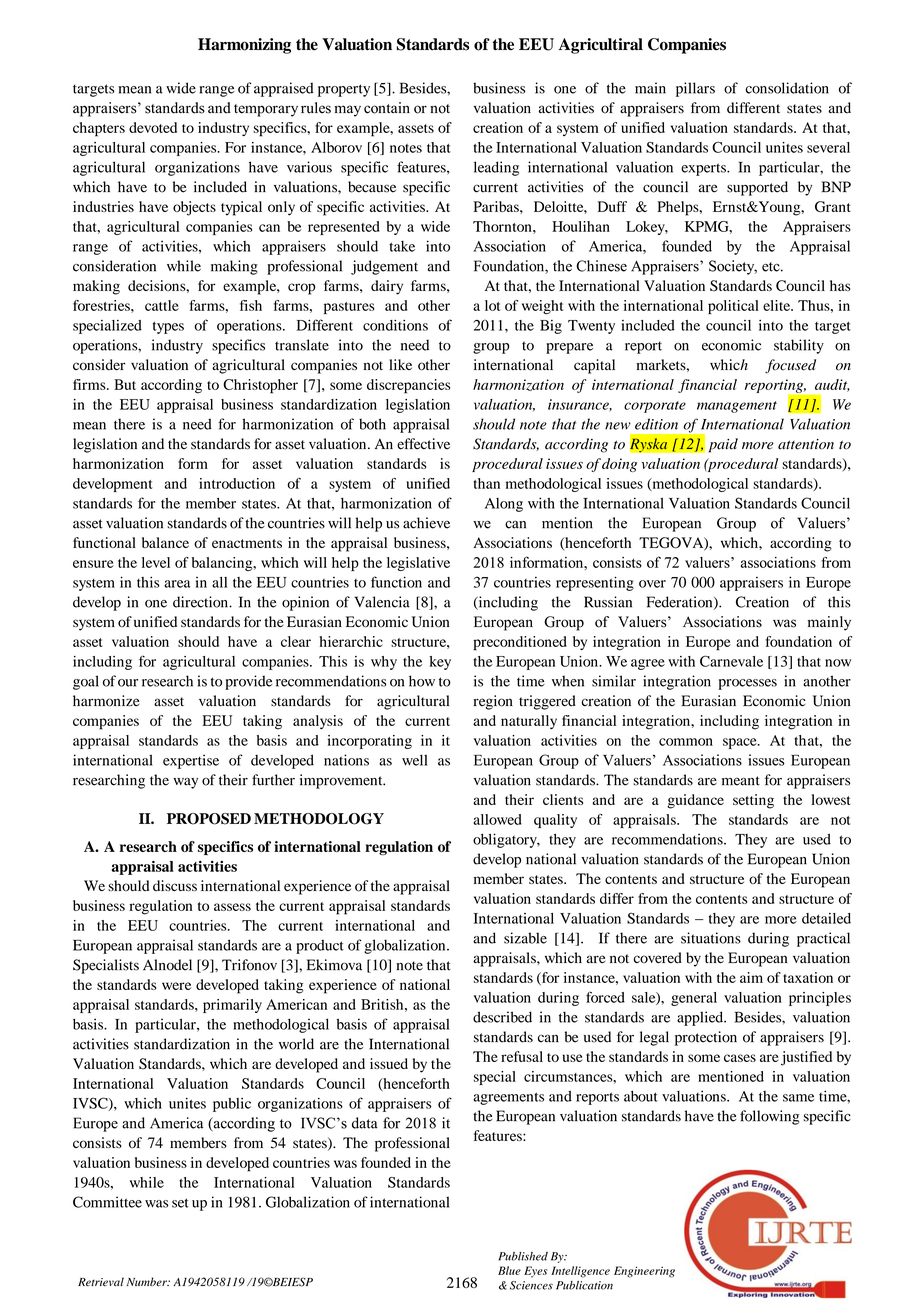 Image resolution: width=924 pixels, height=1308 pixels. What do you see at coordinates (422, 681) in the image?
I see `how` at bounding box center [422, 681].
